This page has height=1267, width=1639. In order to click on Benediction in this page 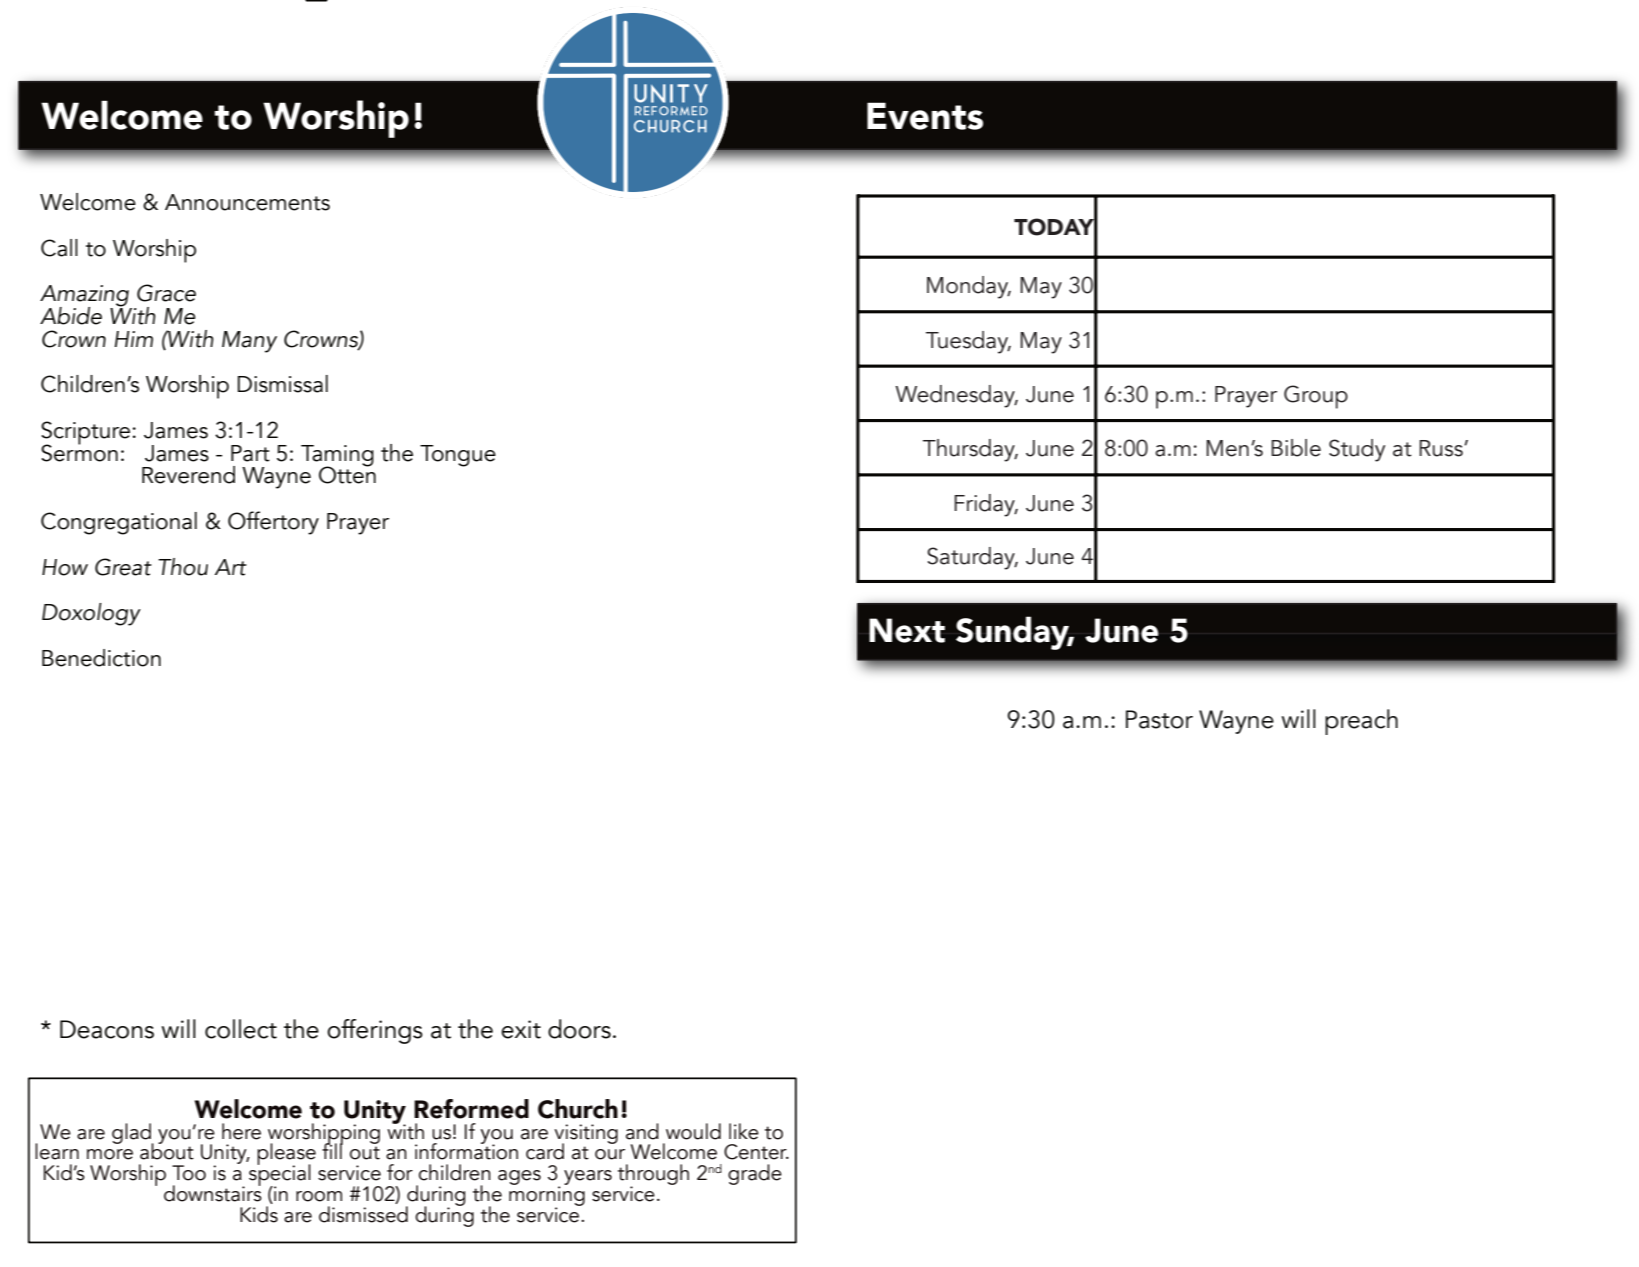, I will do `click(101, 658)`.
